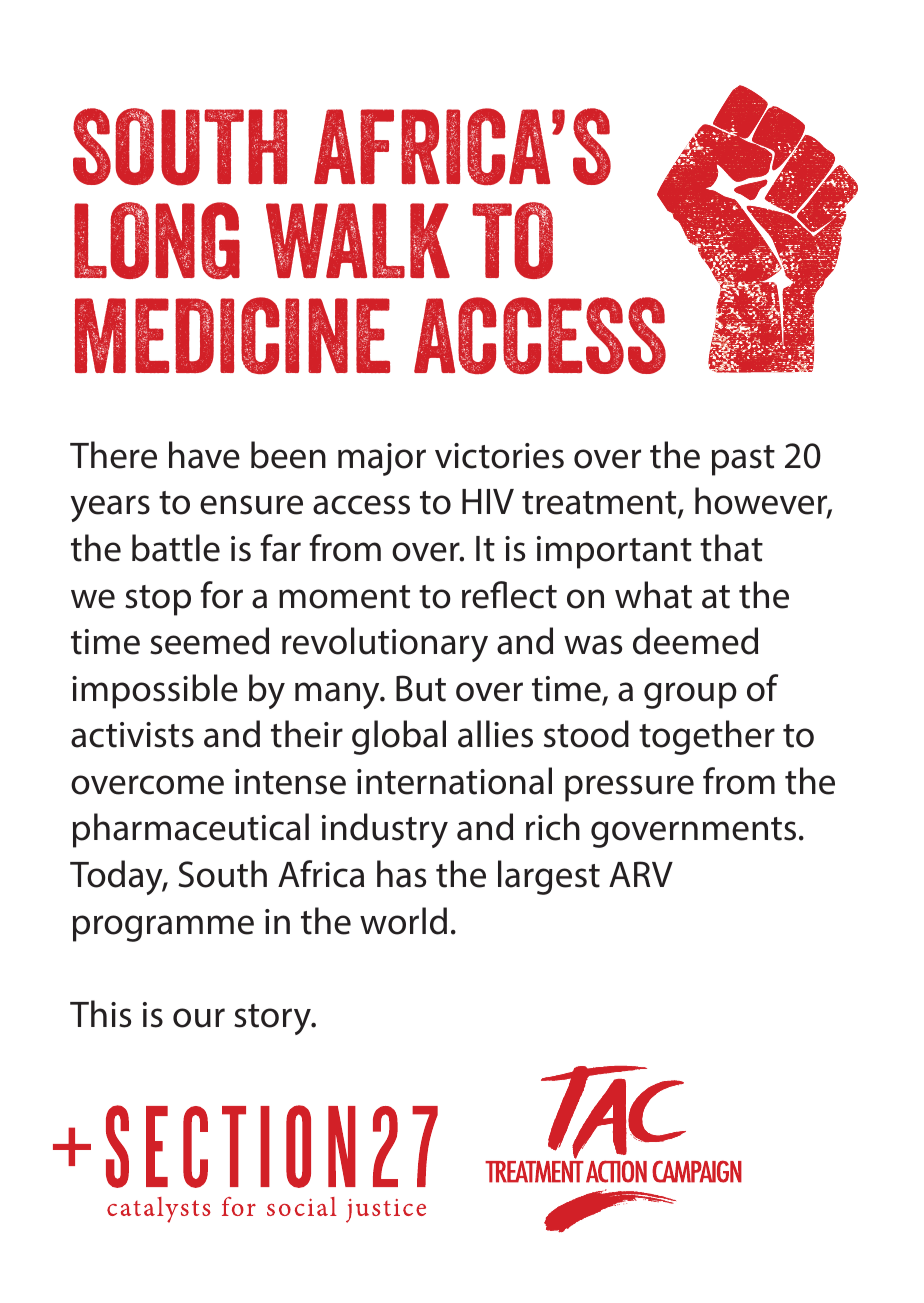 This screenshot has height=1303, width=924. Describe the element at coordinates (199, 1018) in the screenshot. I see `our` at that location.
